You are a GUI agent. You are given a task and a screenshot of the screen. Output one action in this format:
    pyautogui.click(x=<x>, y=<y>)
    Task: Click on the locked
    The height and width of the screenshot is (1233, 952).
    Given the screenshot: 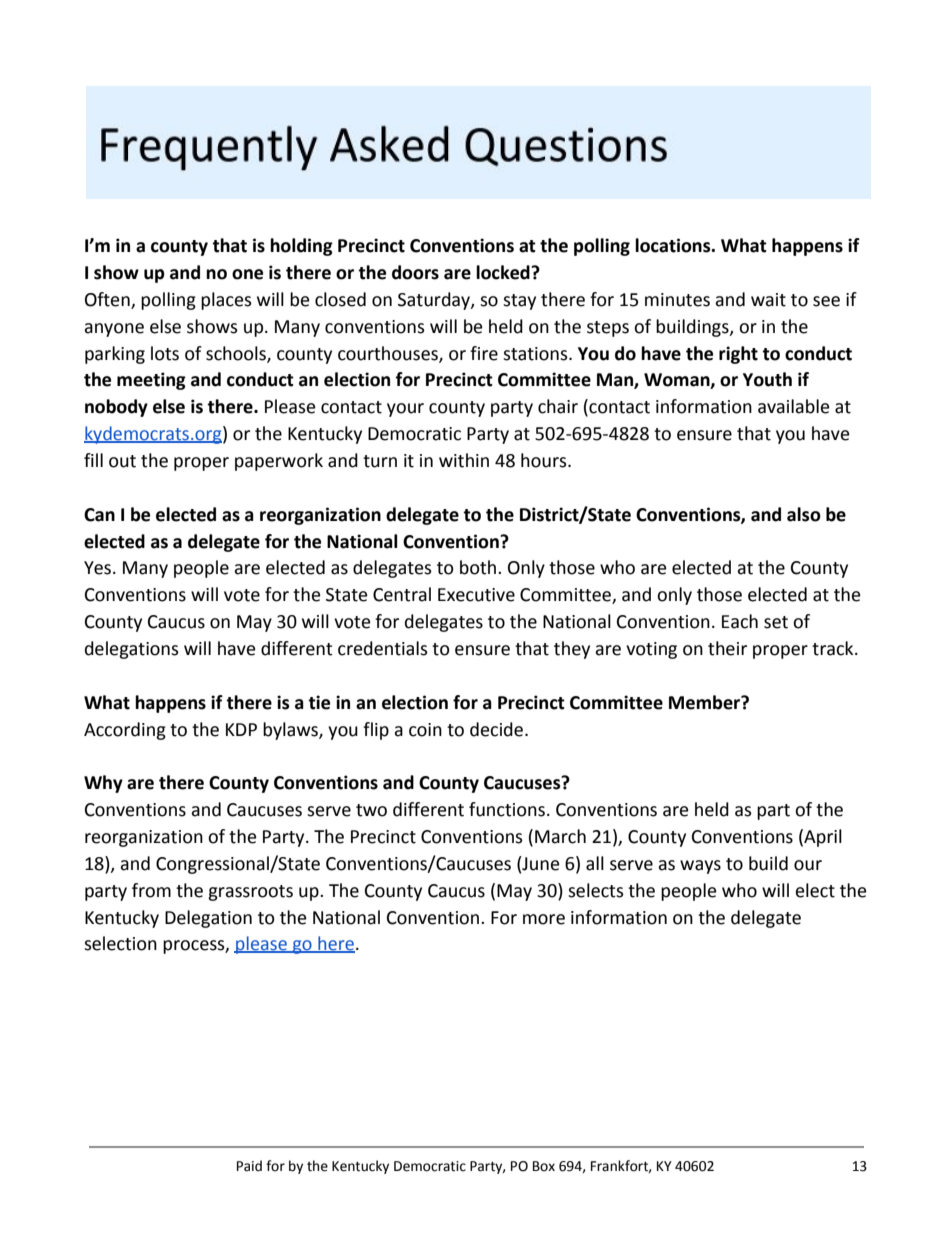 What is the action you would take?
    pyautogui.click(x=504, y=272)
